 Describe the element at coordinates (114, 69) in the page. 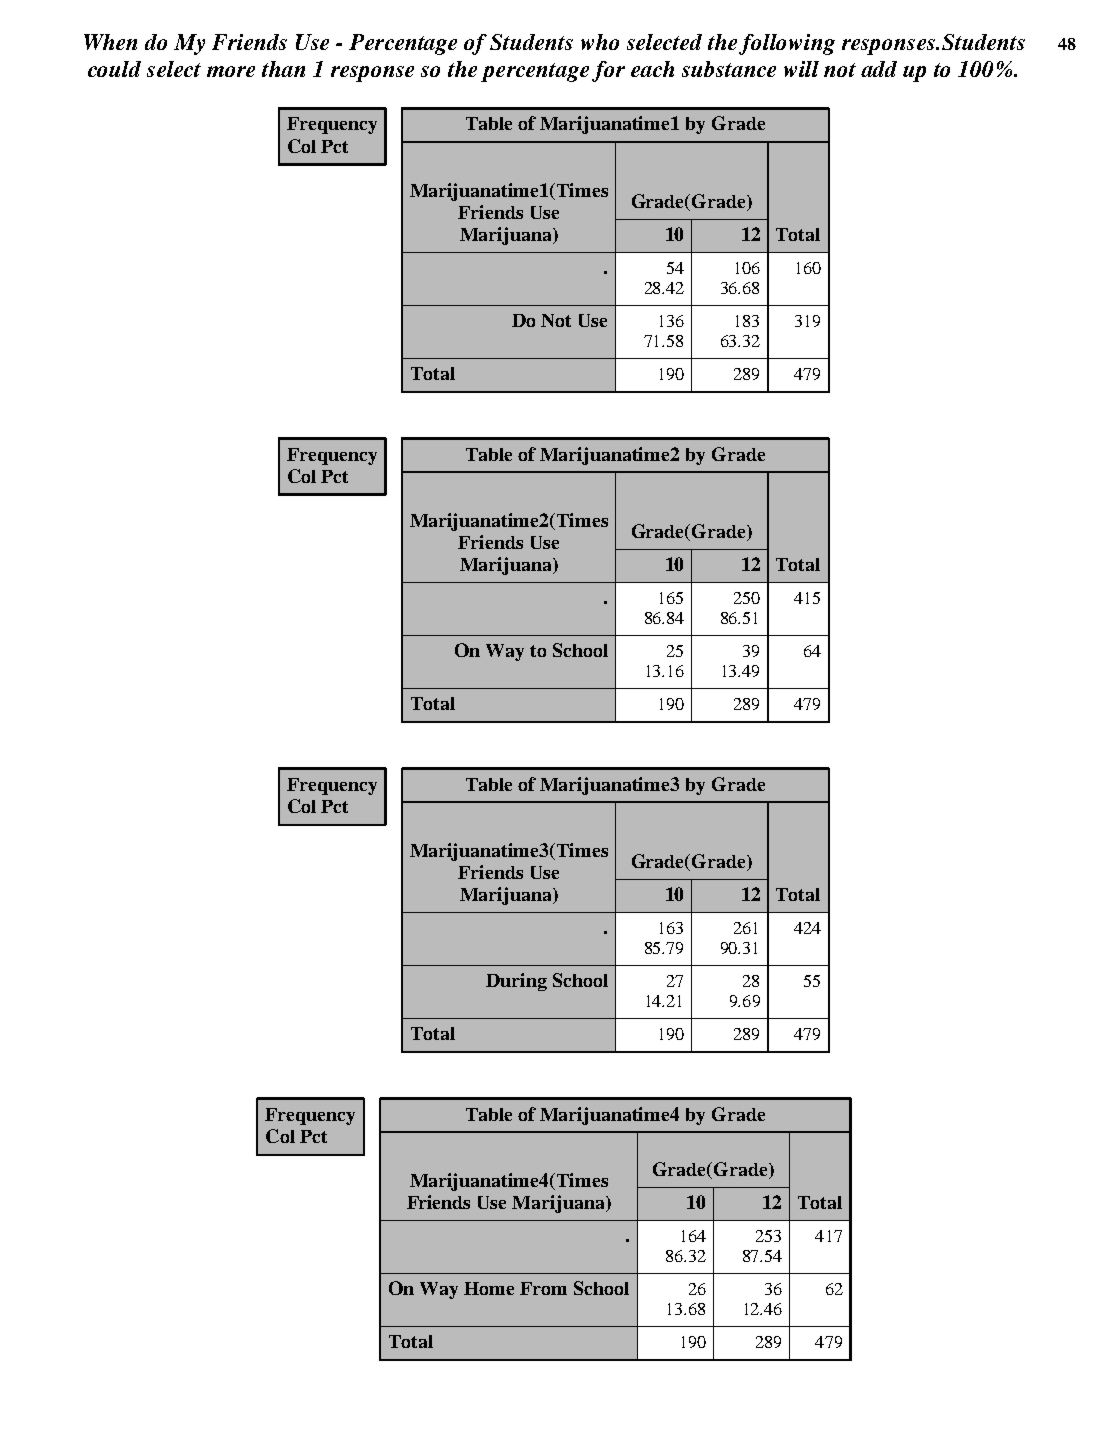

I see `could` at that location.
